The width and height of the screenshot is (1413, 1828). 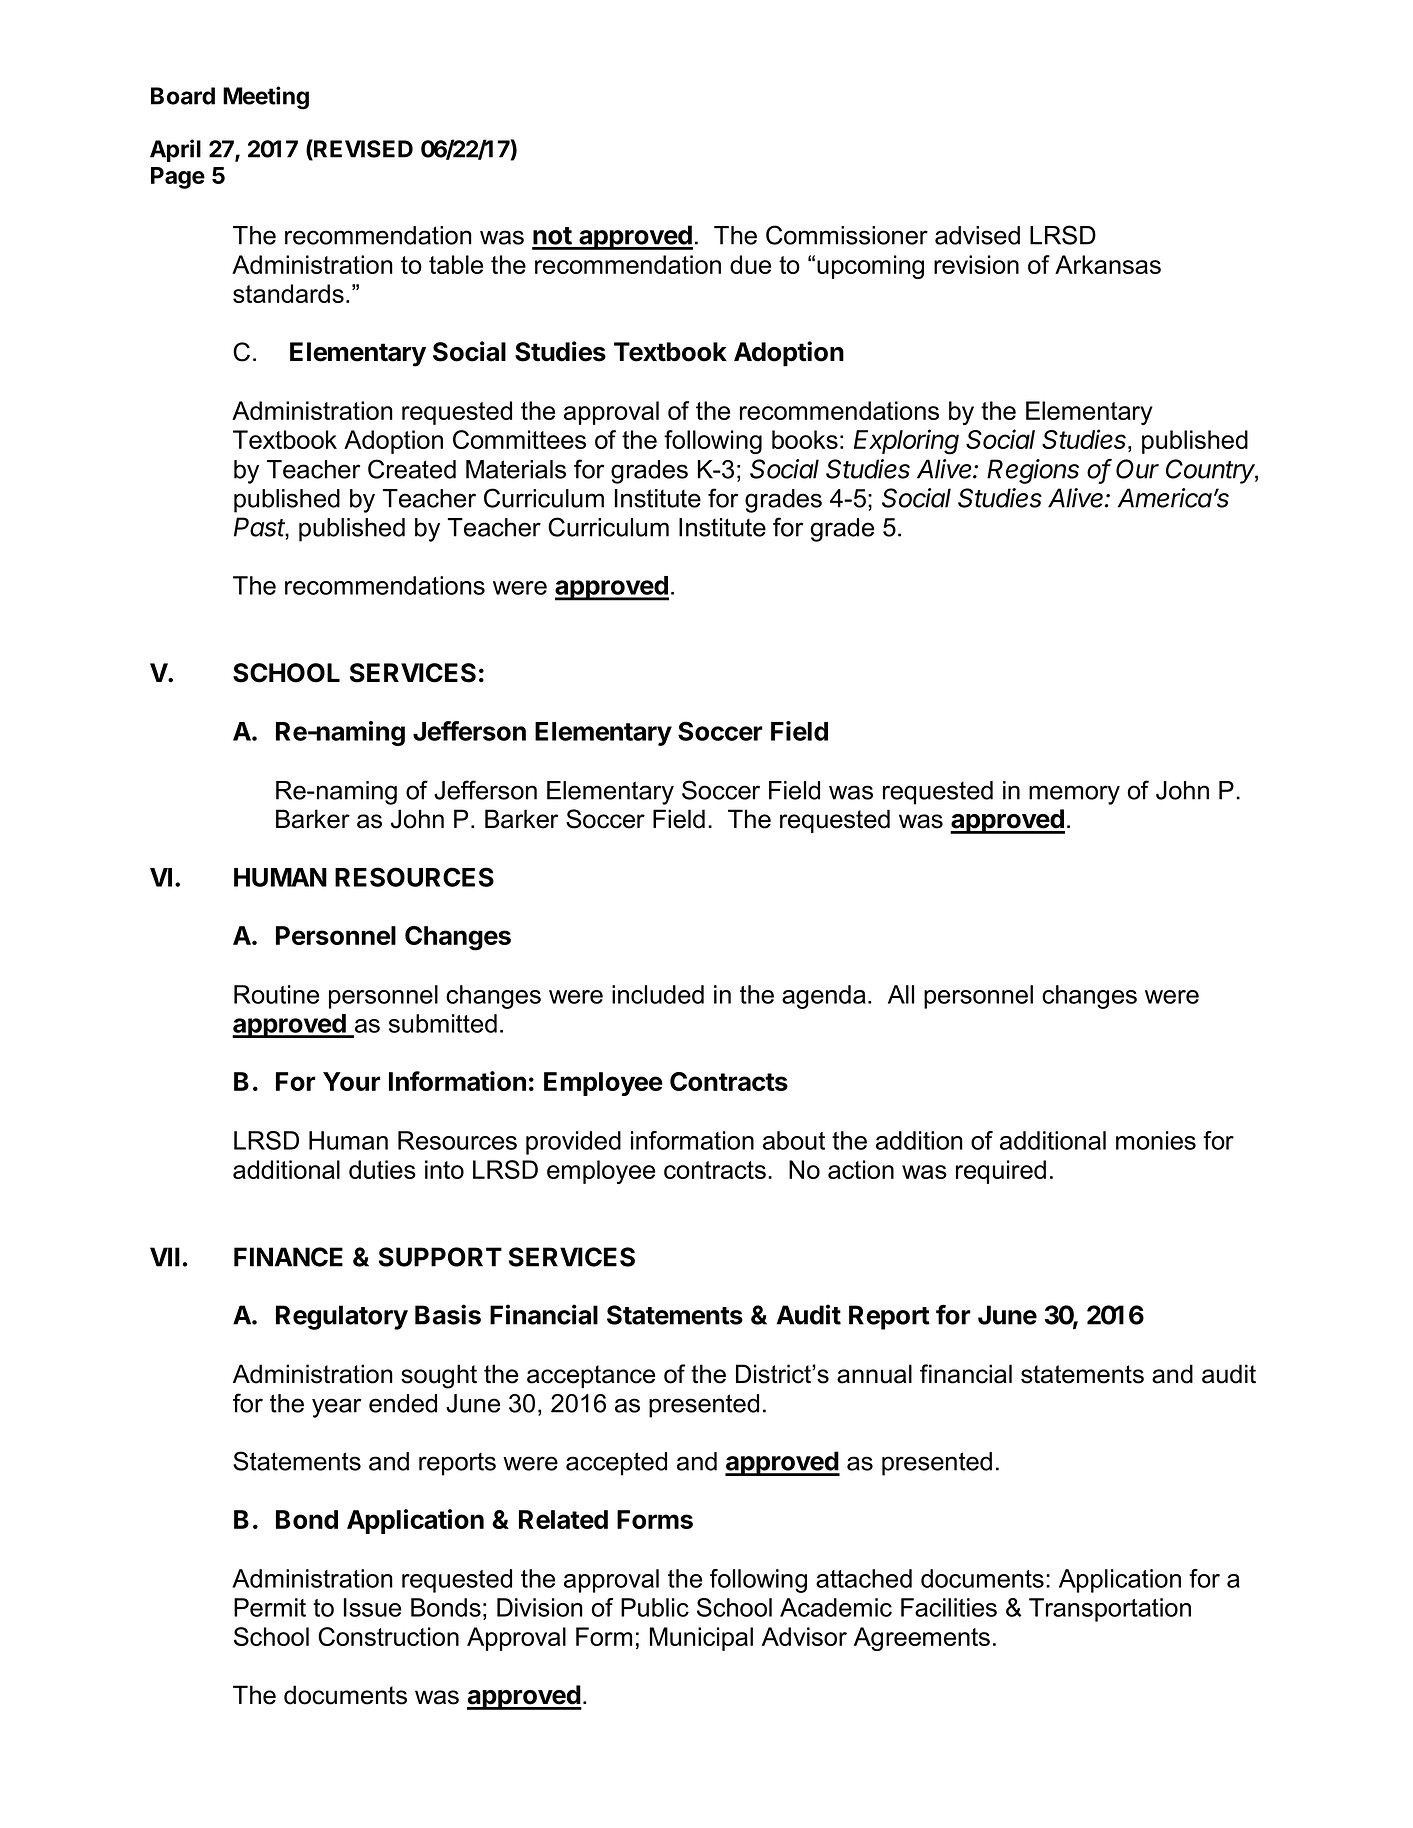 What do you see at coordinates (270, 1607) in the screenshot?
I see `Permit` at bounding box center [270, 1607].
